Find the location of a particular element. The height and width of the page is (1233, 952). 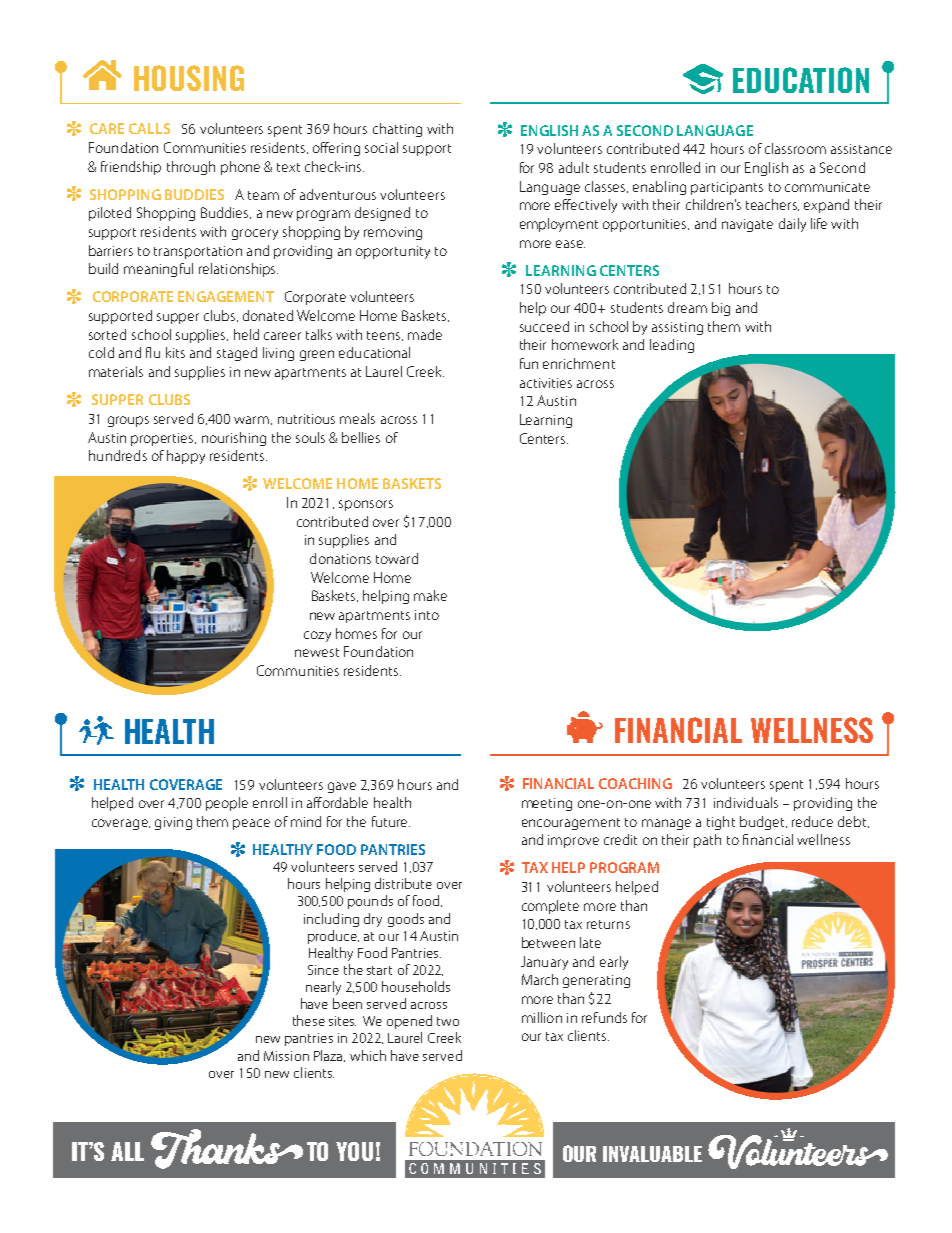

chatting is located at coordinates (397, 130).
